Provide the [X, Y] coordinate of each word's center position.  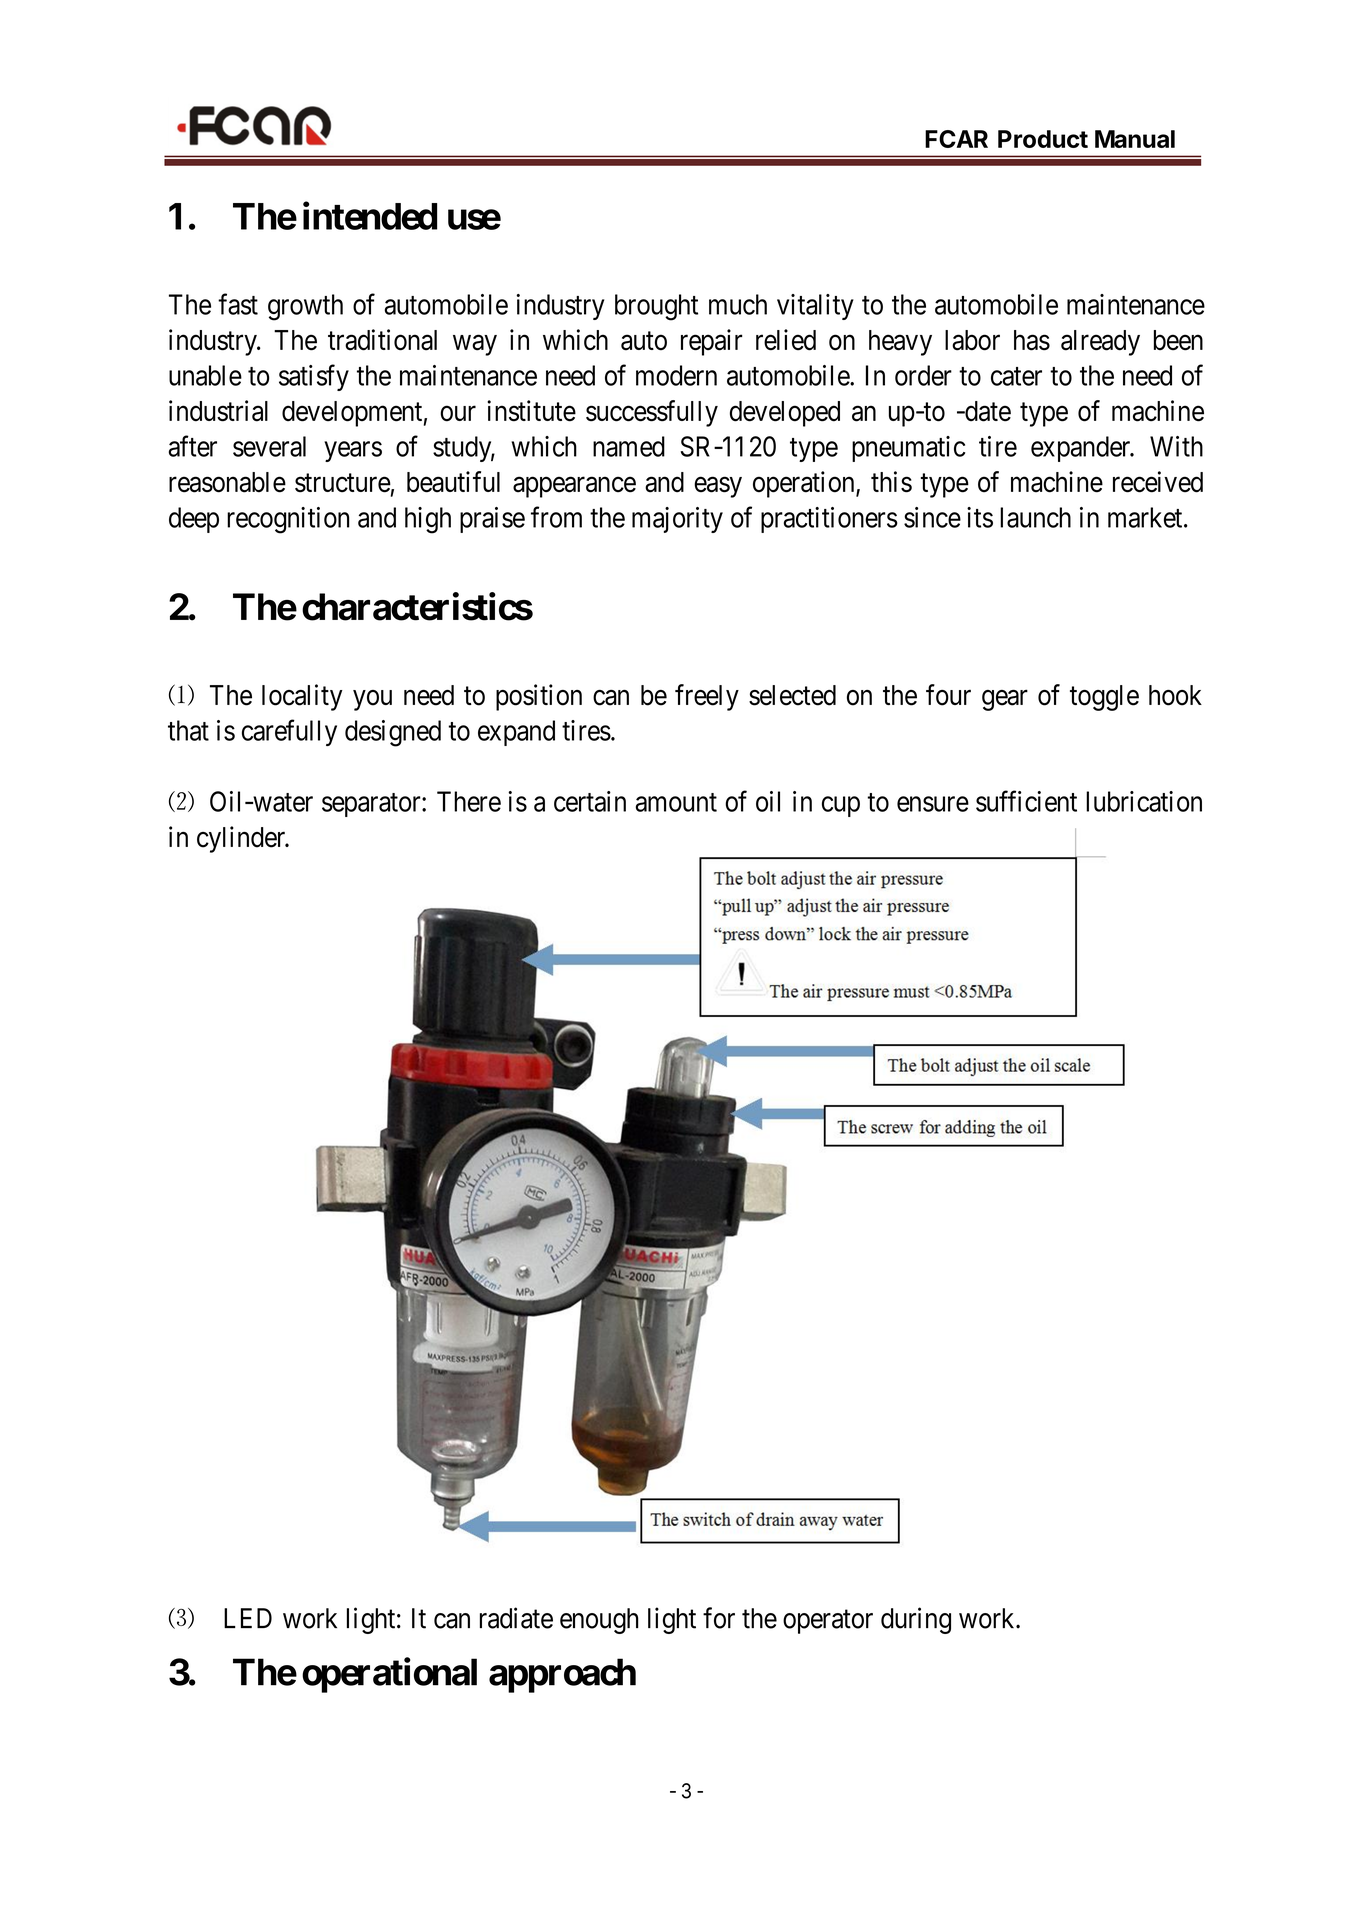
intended [370, 216]
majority [677, 520]
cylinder [242, 839]
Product [1043, 139]
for [719, 1618]
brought [656, 307]
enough [599, 1621]
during [916, 1620]
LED [248, 1618]
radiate [516, 1618]
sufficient [1026, 801]
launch [1035, 517]
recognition [288, 520]
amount [676, 802]
